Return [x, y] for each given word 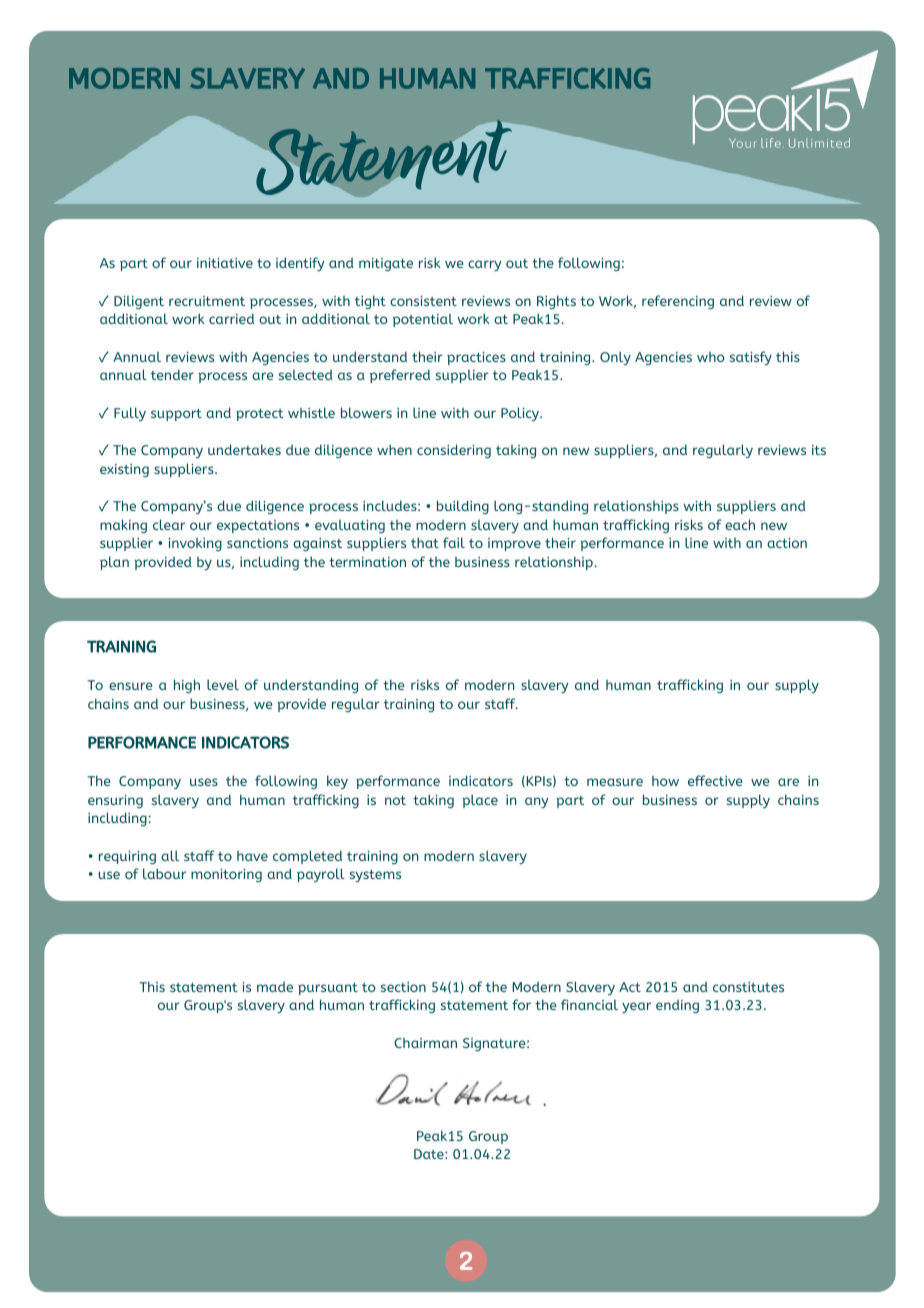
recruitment [207, 301]
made [275, 987]
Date [430, 1154]
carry [485, 265]
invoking [195, 544]
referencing [678, 302]
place [480, 801]
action [787, 543]
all [170, 855]
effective [715, 780]
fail [454, 542]
